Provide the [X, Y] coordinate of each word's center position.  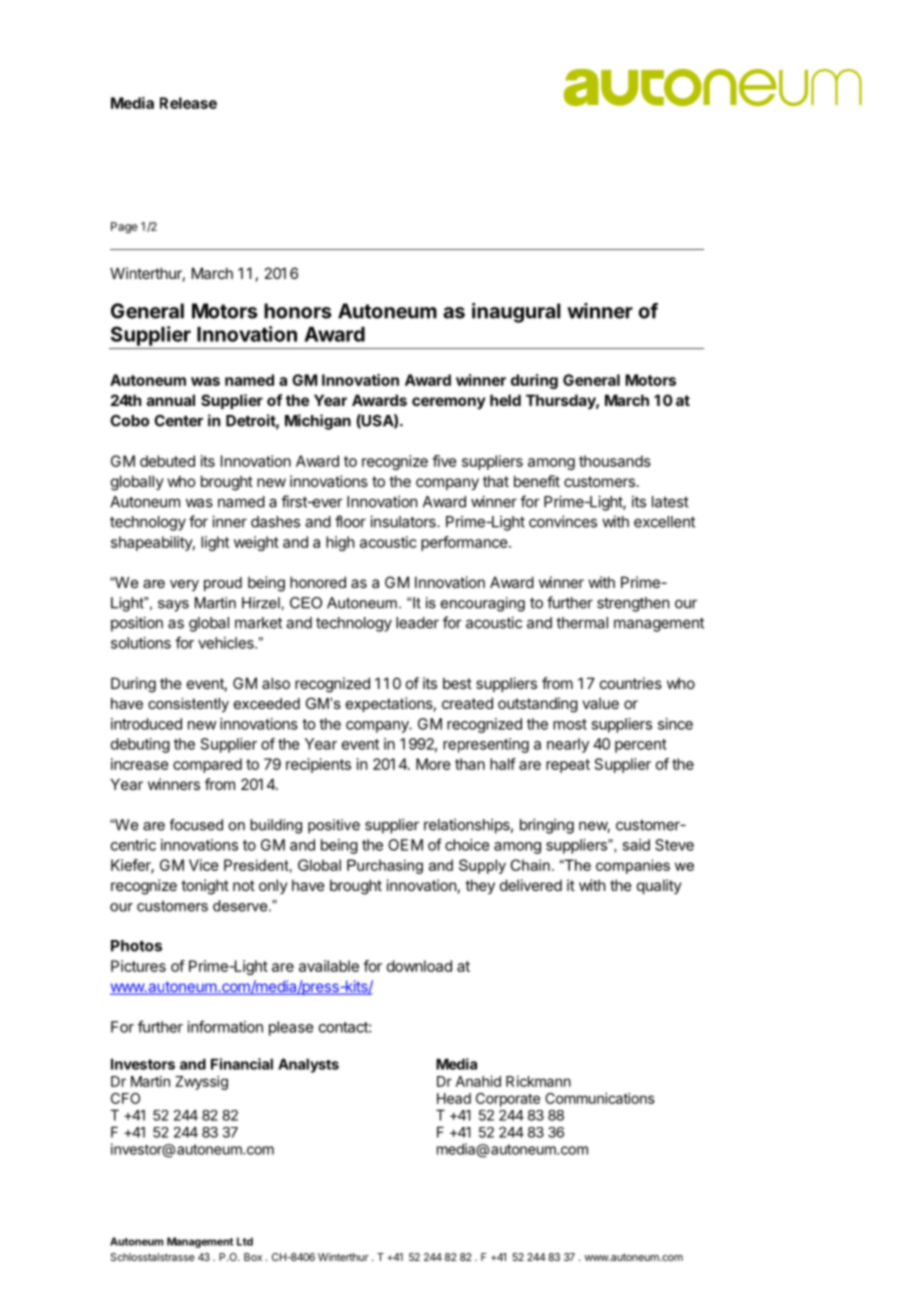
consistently [188, 705]
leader [417, 623]
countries [631, 683]
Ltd [245, 1241]
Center [178, 421]
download [419, 966]
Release [188, 103]
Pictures [138, 966]
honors [298, 311]
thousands [615, 461]
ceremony [449, 403]
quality [659, 886]
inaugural [516, 313]
